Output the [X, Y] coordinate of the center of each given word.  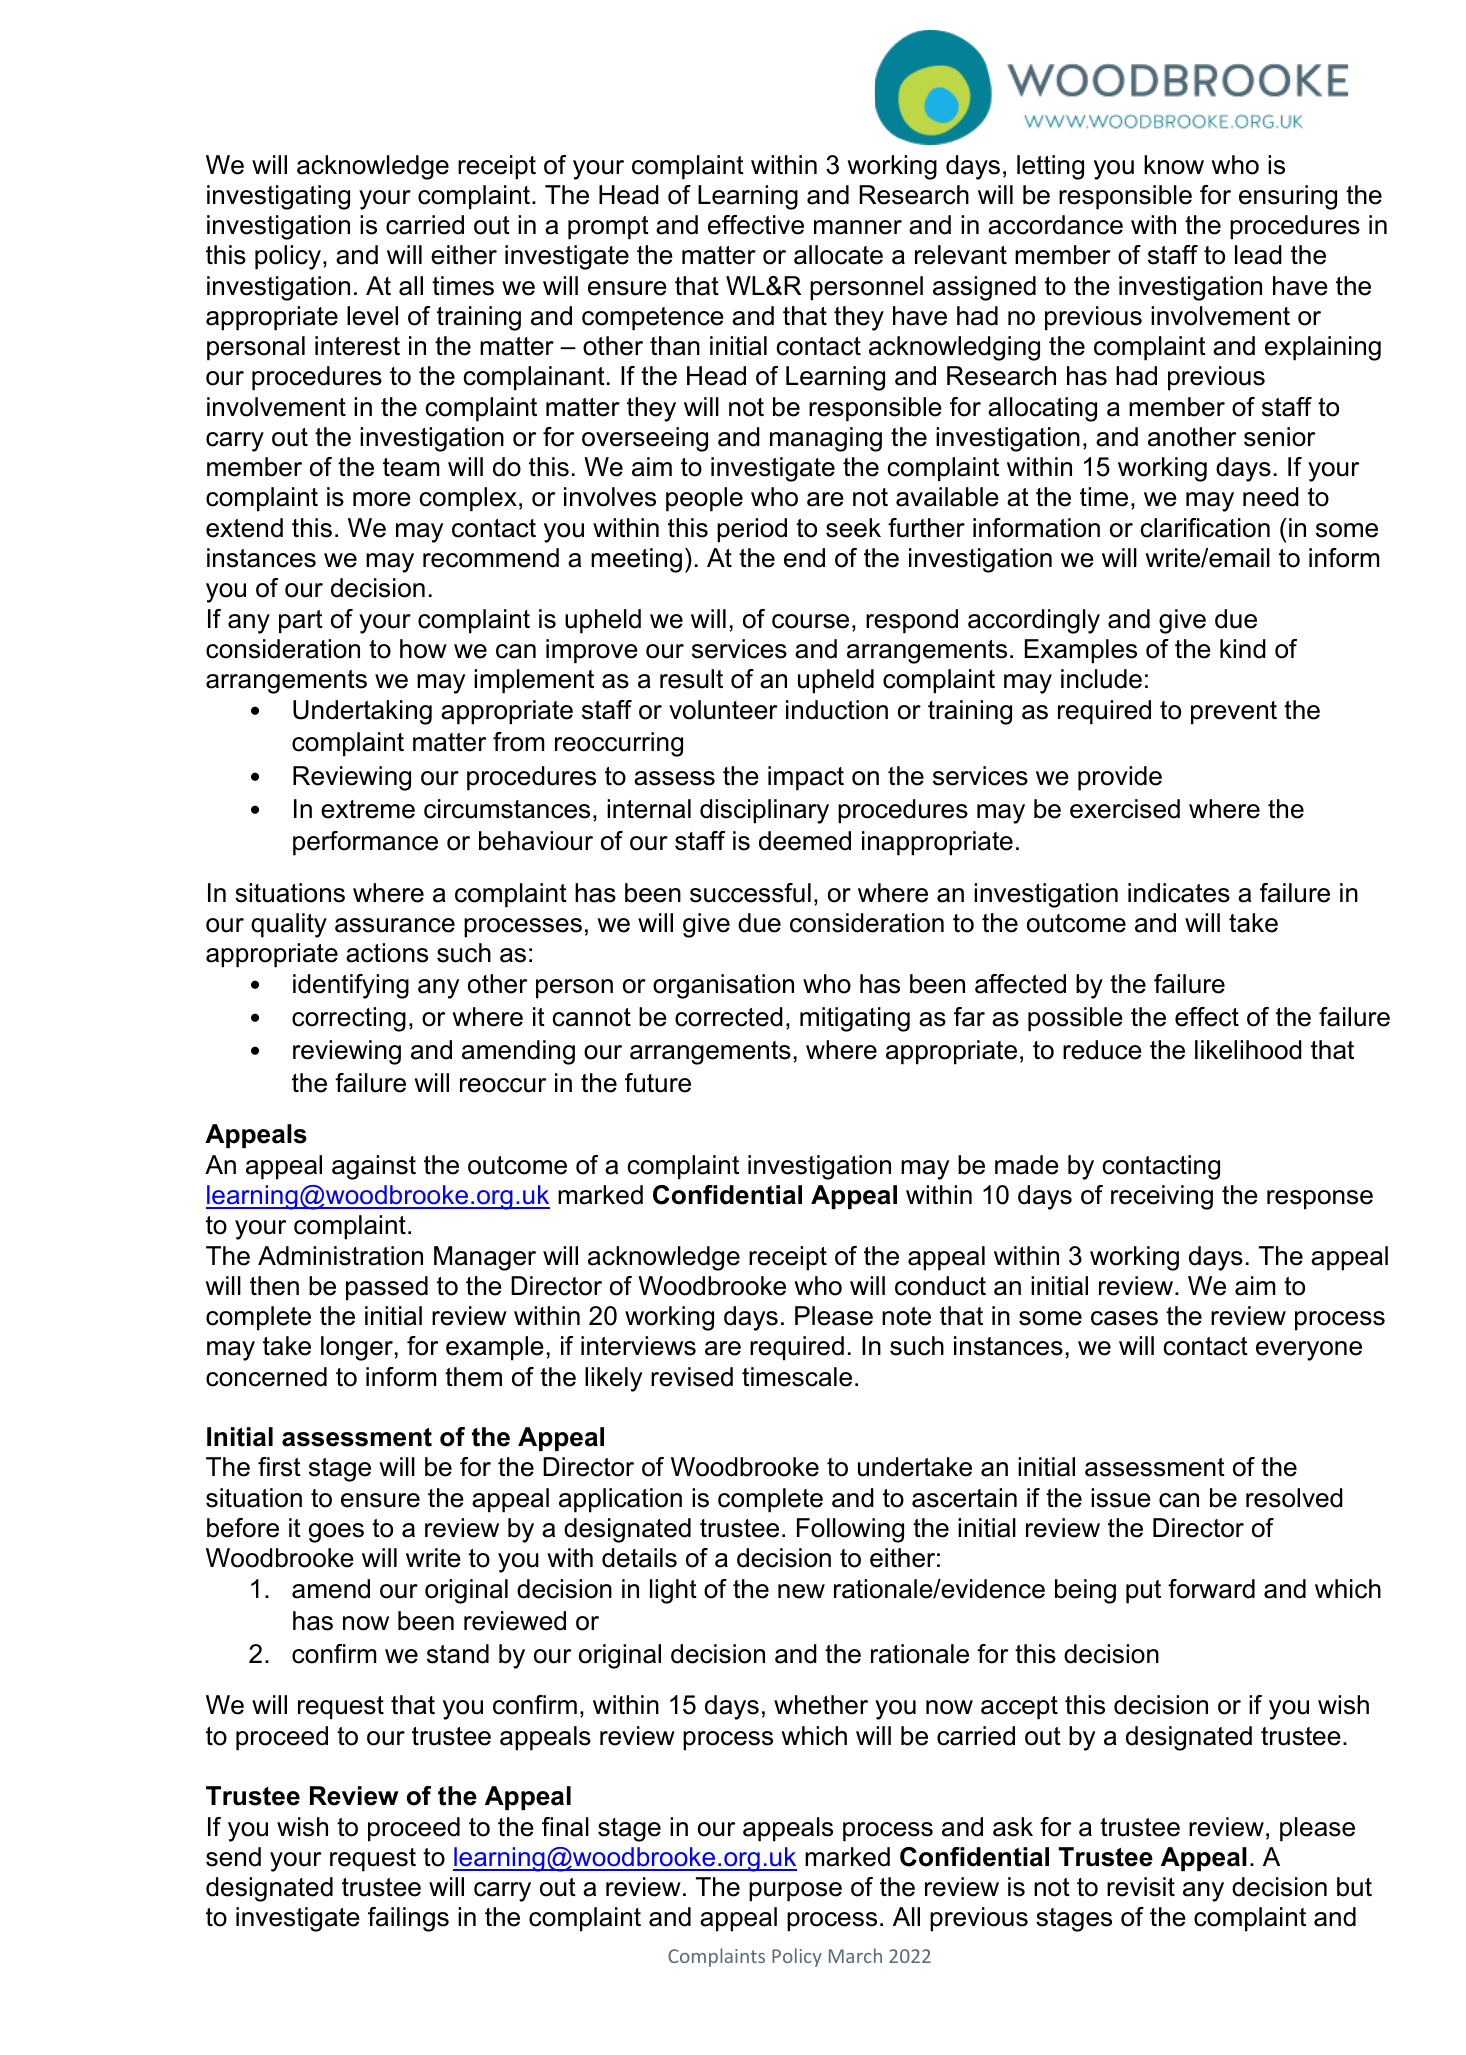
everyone [1309, 1351]
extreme [368, 809]
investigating [278, 197]
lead [1258, 255]
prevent [1234, 713]
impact [806, 778]
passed [387, 1288]
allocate [838, 255]
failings [408, 1919]
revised [692, 1377]
